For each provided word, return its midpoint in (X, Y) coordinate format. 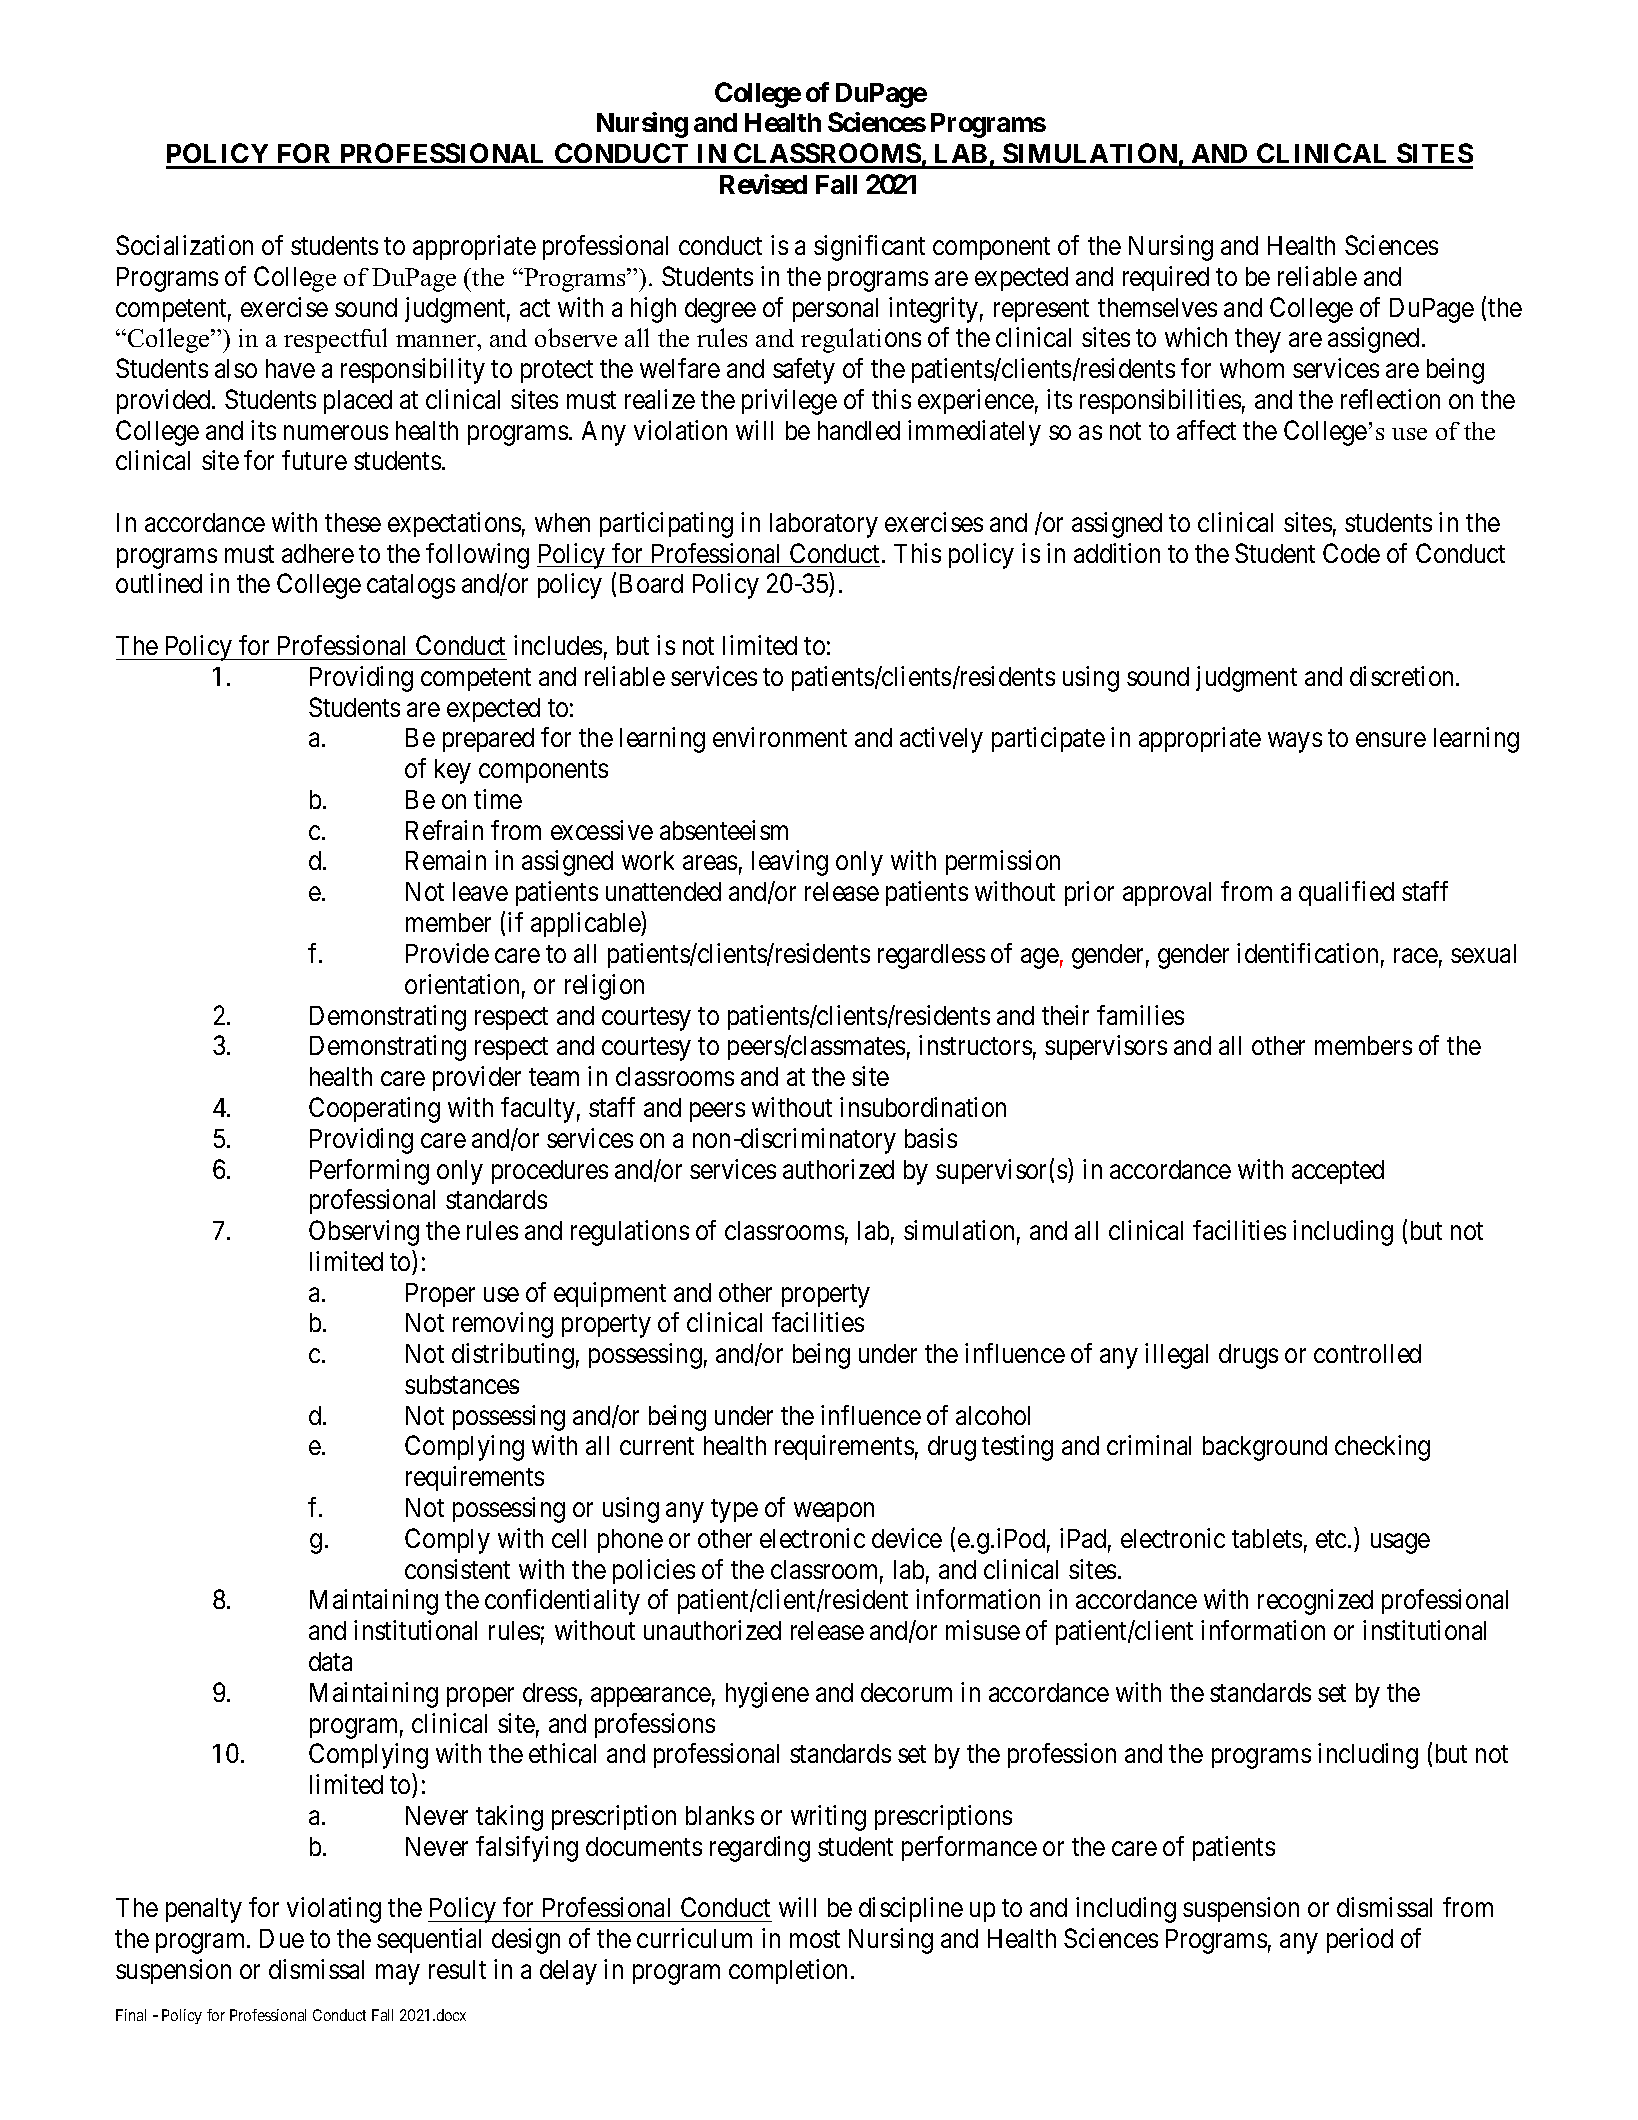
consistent (457, 1569)
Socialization (184, 245)
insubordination (923, 1107)
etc (1331, 1539)
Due (282, 1938)
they (1258, 340)
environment (780, 737)
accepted (1338, 1172)
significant (869, 248)
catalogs (411, 586)
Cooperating (374, 1110)
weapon (834, 1512)
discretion (1403, 676)
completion (788, 1971)
